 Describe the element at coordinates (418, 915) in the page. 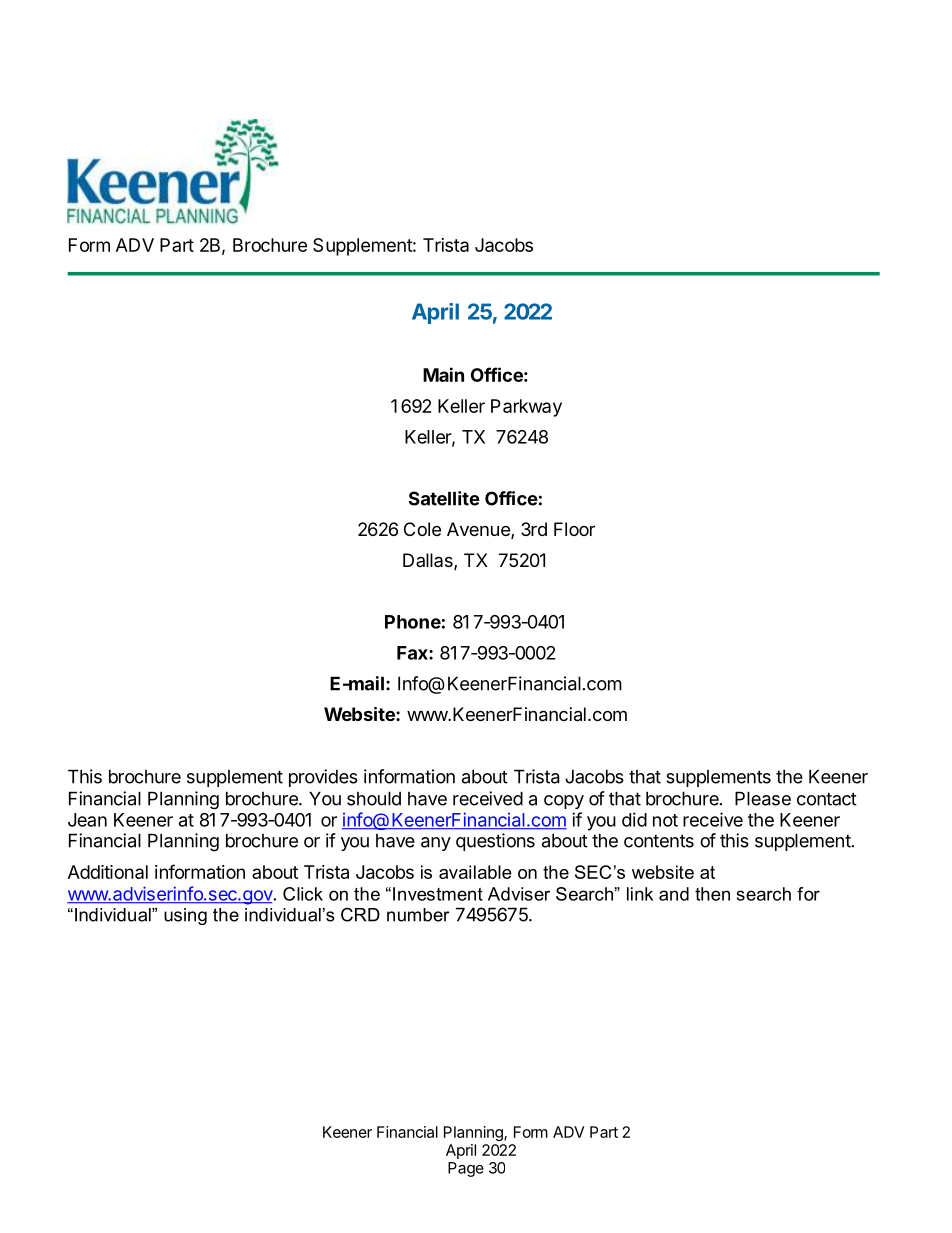

I see `number` at that location.
